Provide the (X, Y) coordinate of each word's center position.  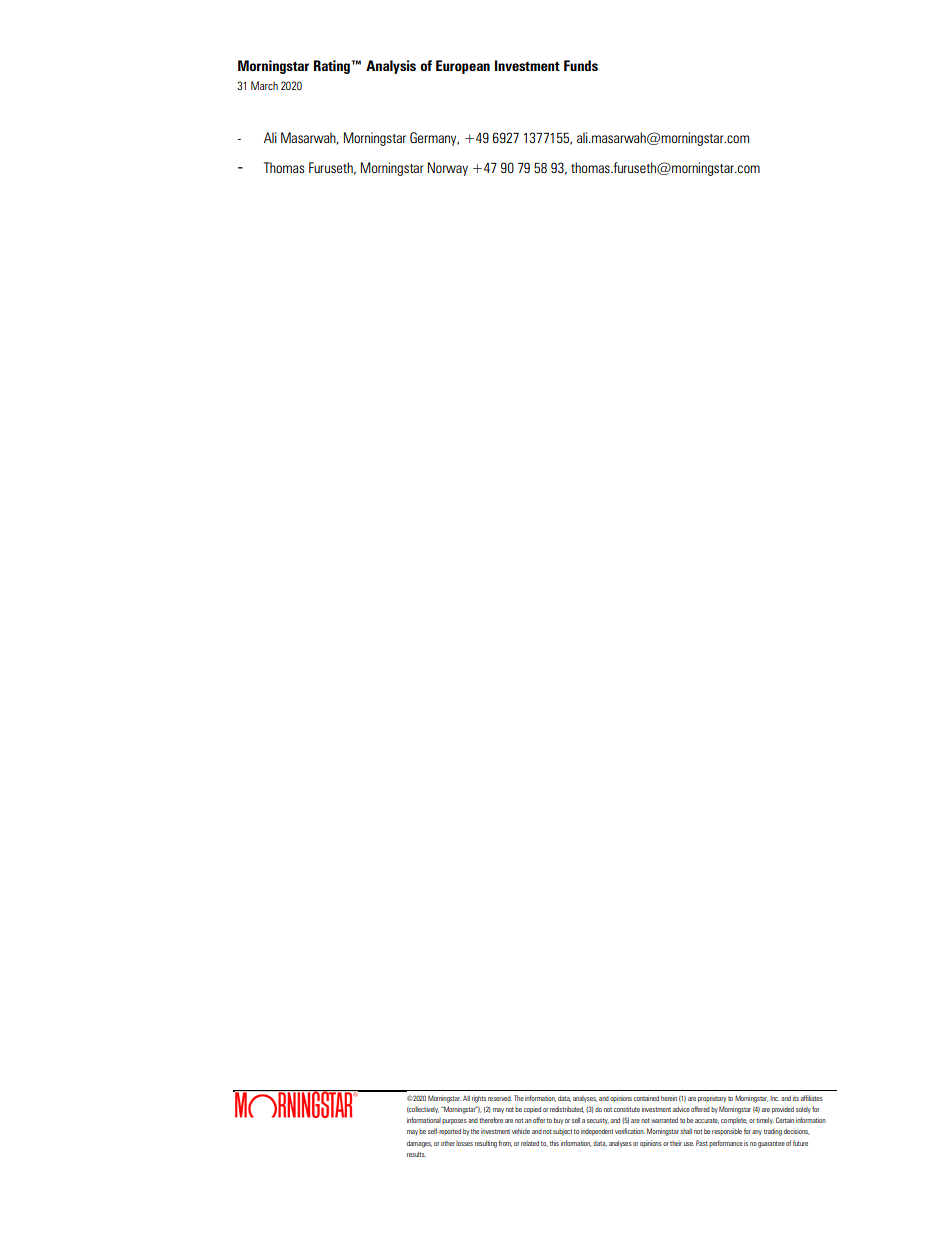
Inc (774, 1098)
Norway (448, 169)
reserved (500, 1098)
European (463, 67)
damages (419, 1144)
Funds (581, 65)
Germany (434, 139)
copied (532, 1110)
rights (479, 1099)
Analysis (391, 67)
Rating (332, 67)
